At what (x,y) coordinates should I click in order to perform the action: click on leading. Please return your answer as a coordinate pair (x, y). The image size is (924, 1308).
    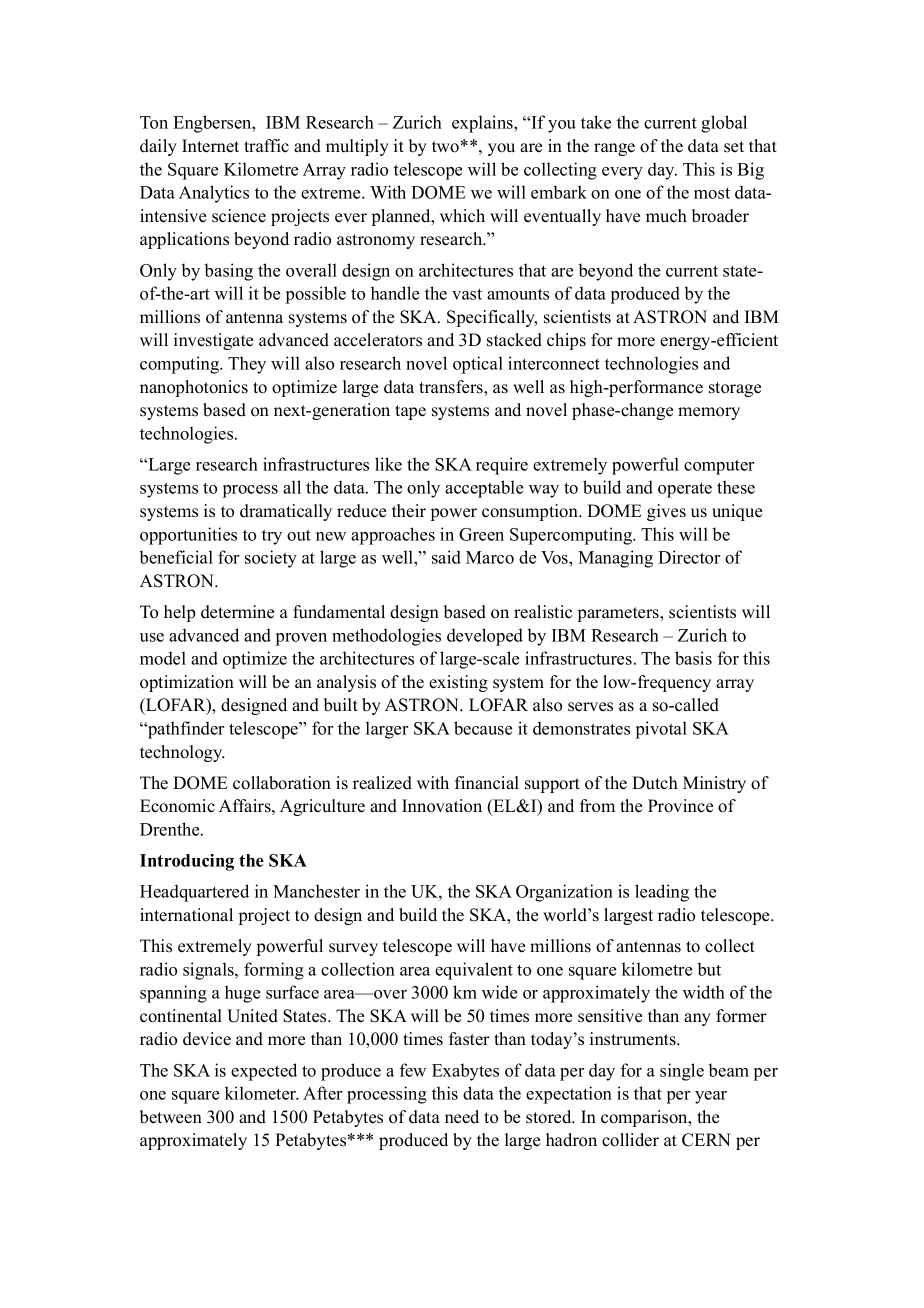
    Looking at the image, I should click on (662, 893).
